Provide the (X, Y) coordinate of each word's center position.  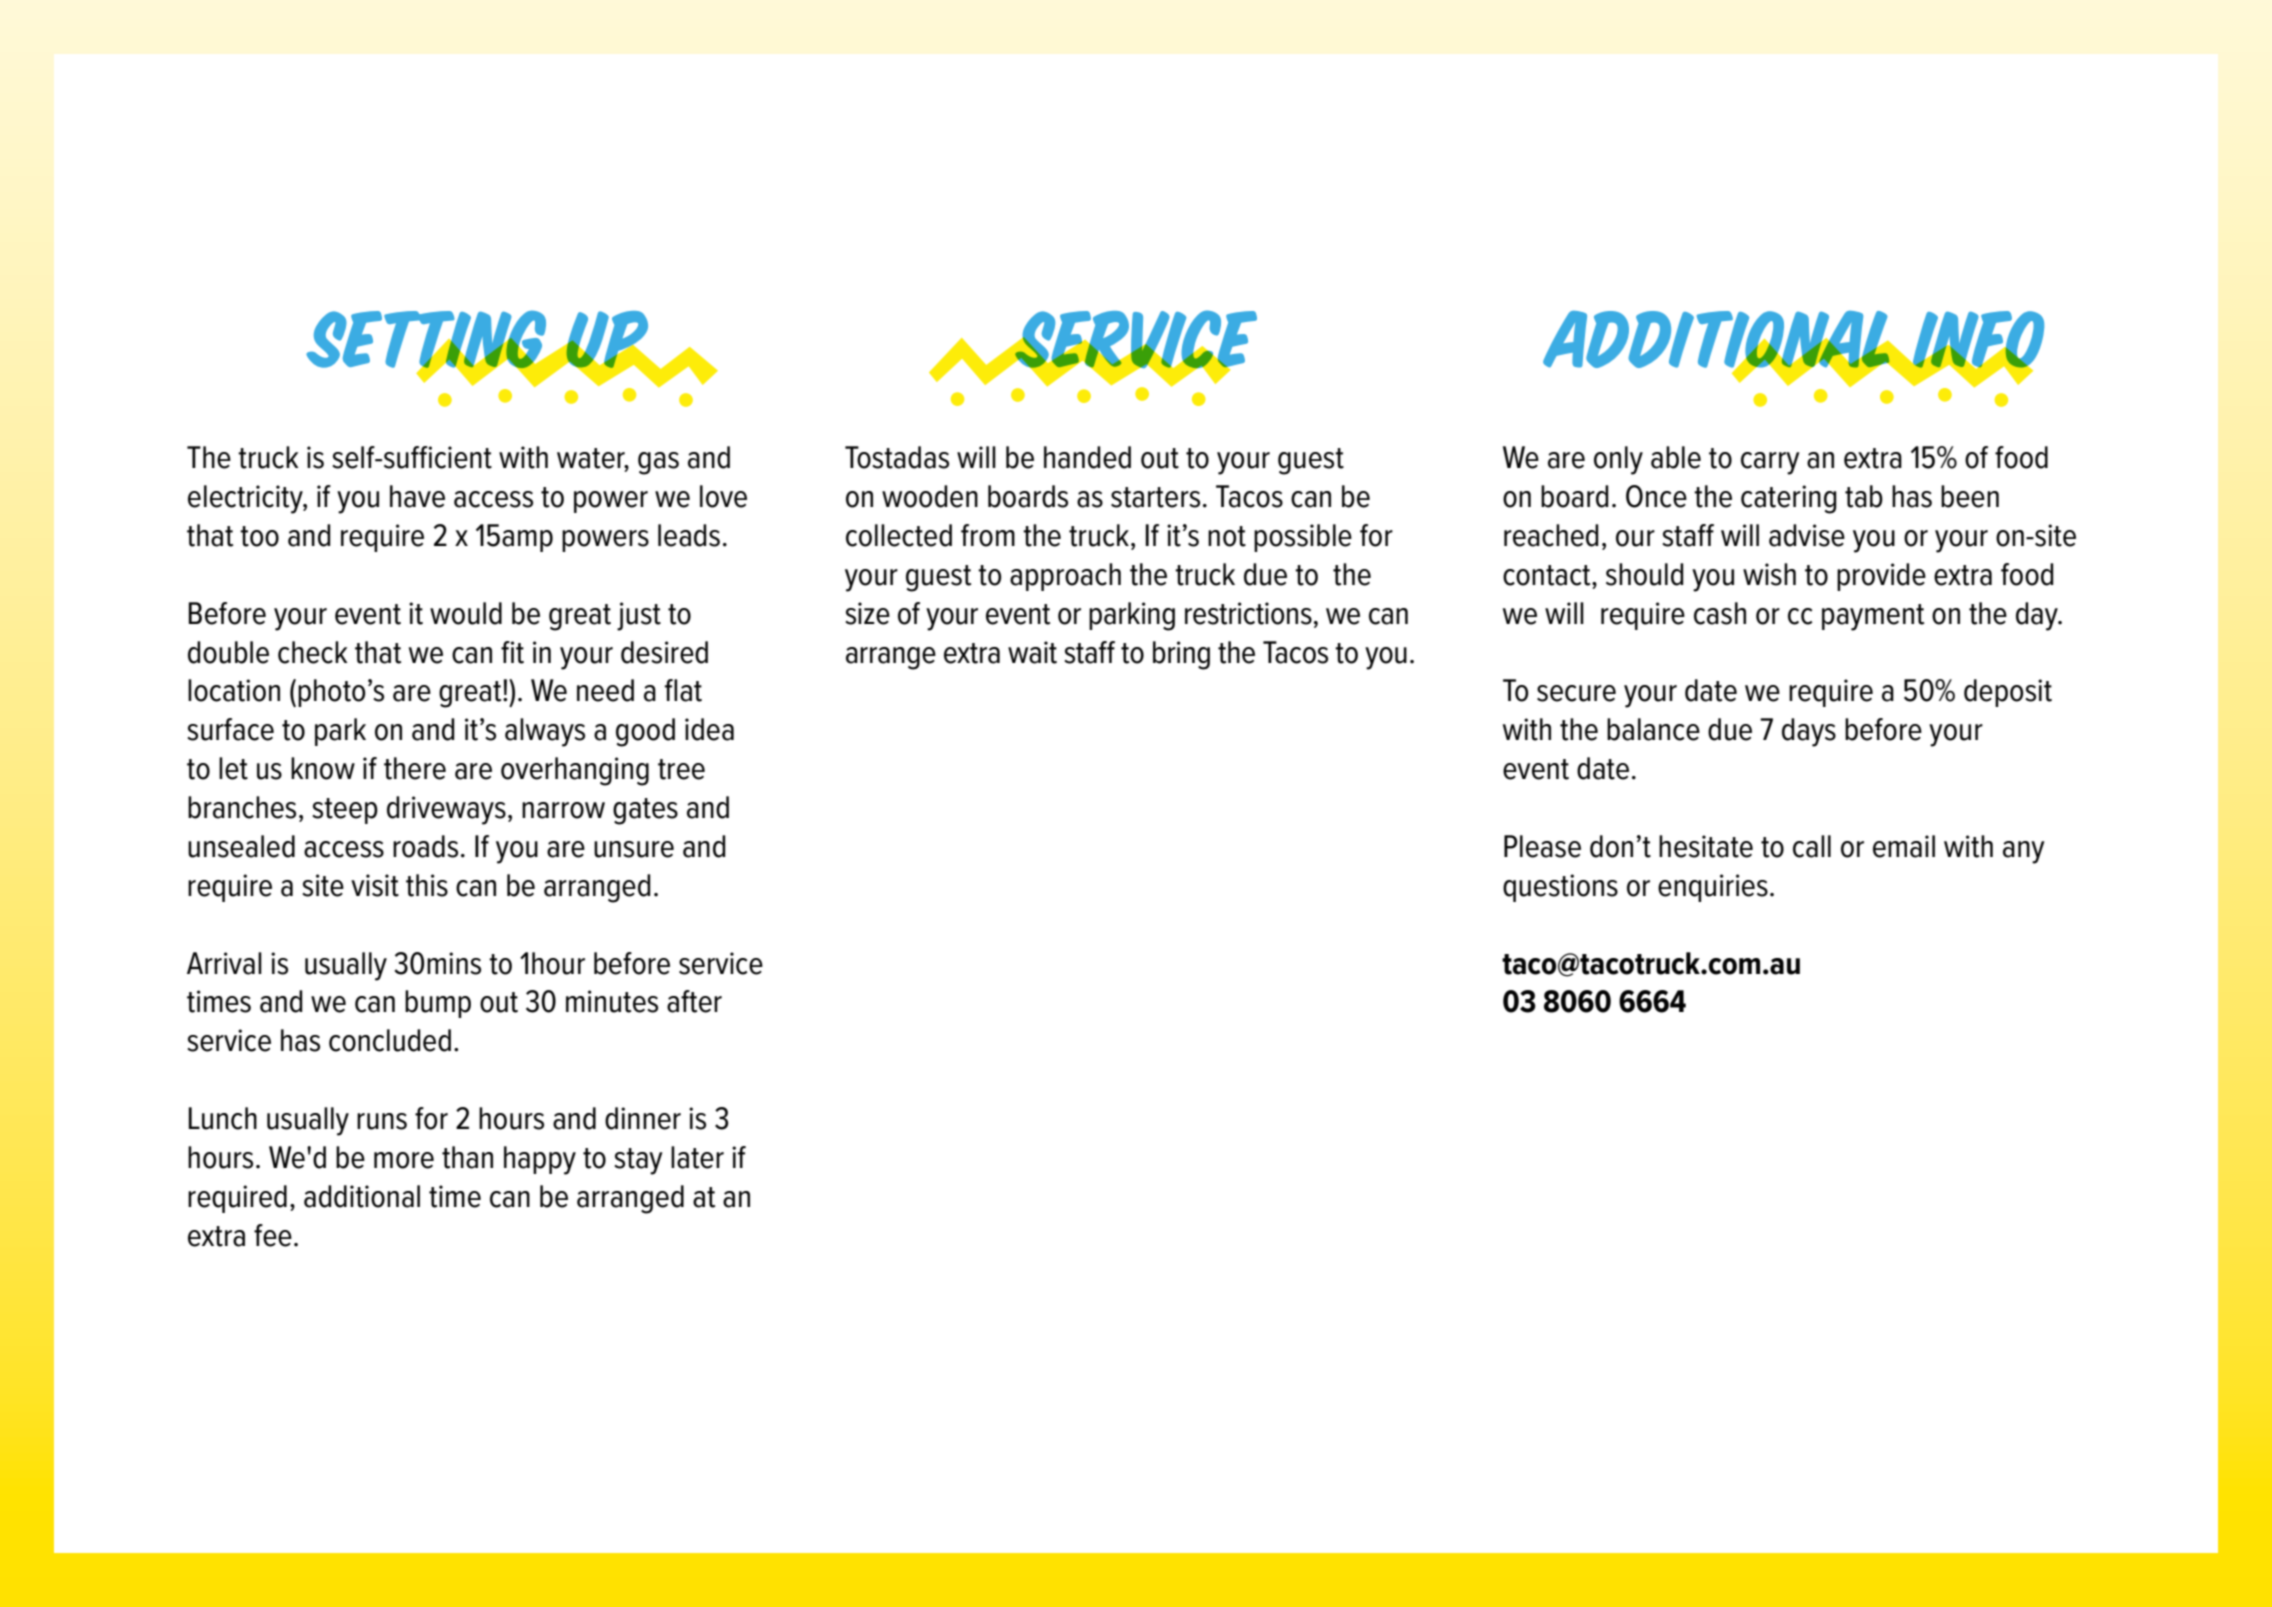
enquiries (1713, 888)
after (694, 1001)
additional (362, 1196)
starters (1155, 497)
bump (438, 1004)
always (545, 732)
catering (1789, 499)
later (697, 1157)
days (1809, 732)
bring (1181, 655)
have (417, 496)
